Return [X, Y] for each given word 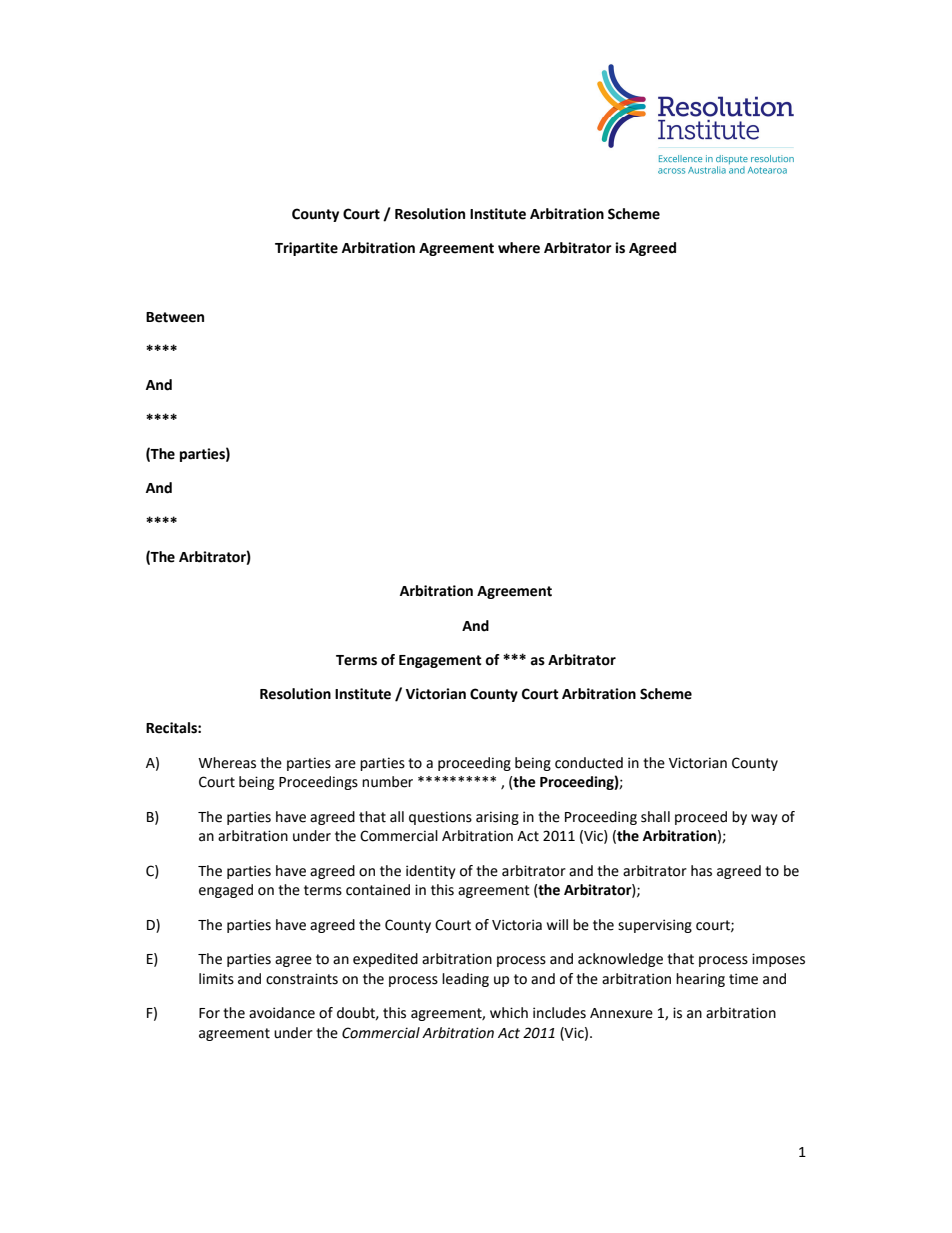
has [701, 871]
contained [378, 890]
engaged [226, 891]
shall [655, 817]
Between [175, 317]
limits [216, 979]
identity [431, 872]
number [387, 782]
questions [440, 818]
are [345, 764]
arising [497, 818]
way [764, 819]
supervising [655, 926]
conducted [589, 763]
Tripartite [306, 249]
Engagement [440, 661]
